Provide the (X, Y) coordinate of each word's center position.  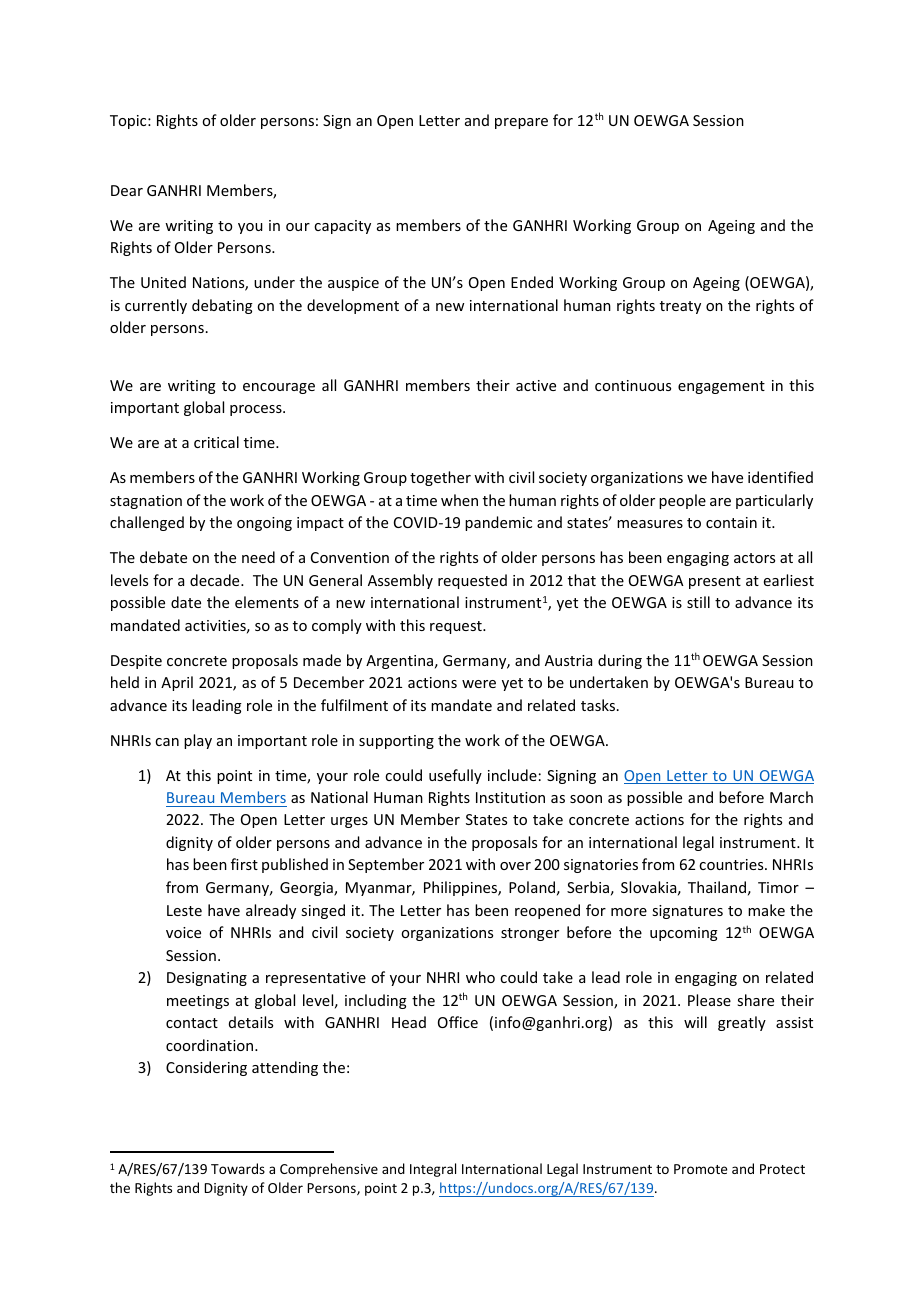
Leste (184, 910)
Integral (433, 1170)
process (257, 410)
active (536, 385)
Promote (700, 1169)
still (698, 602)
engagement (721, 387)
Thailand (717, 887)
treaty (680, 307)
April (177, 683)
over (515, 866)
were (479, 684)
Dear (127, 190)
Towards (238, 1168)
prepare (521, 123)
